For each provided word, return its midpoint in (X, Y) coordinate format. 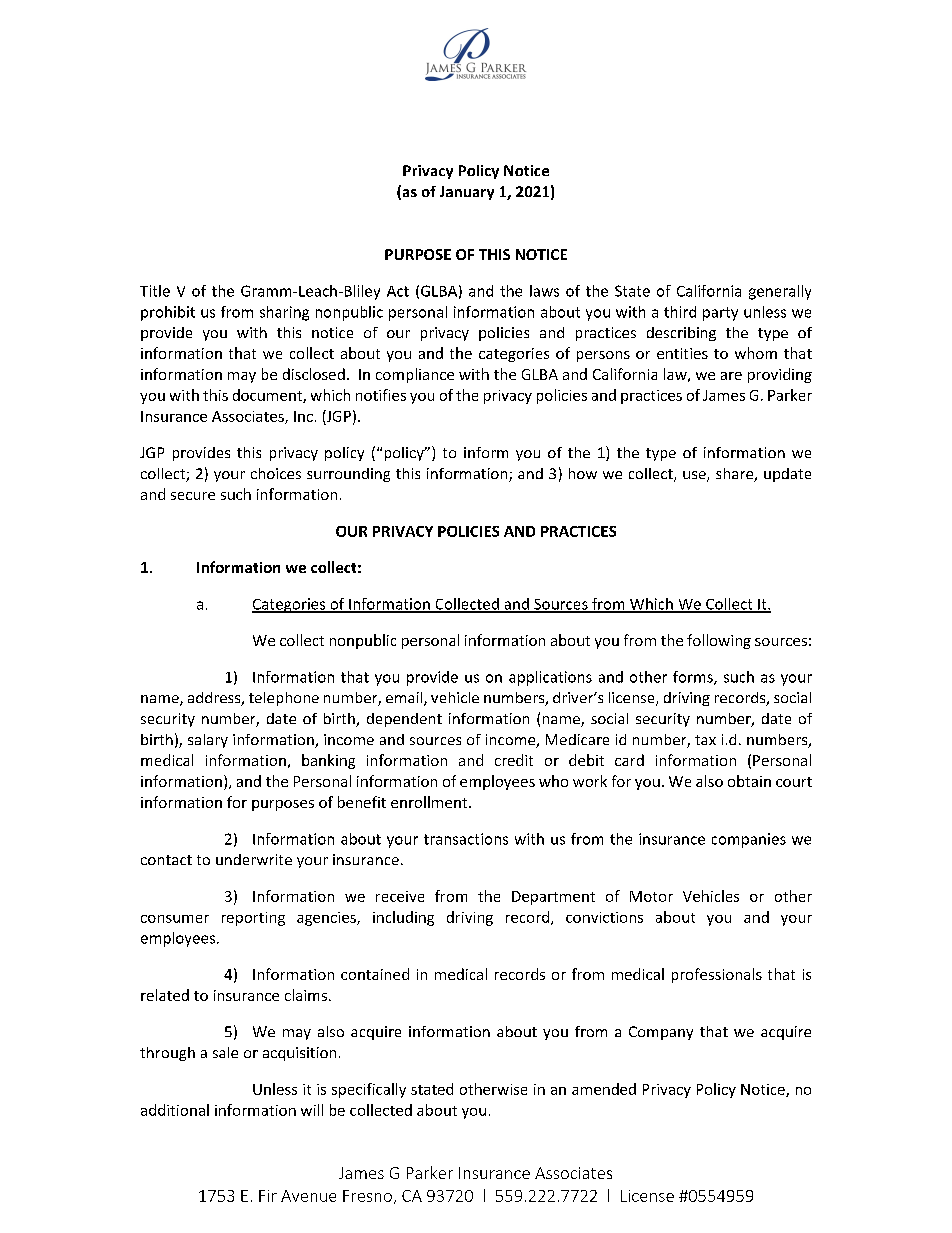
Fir (268, 1196)
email (405, 699)
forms (694, 678)
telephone (284, 699)
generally (780, 292)
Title (155, 291)
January (467, 193)
